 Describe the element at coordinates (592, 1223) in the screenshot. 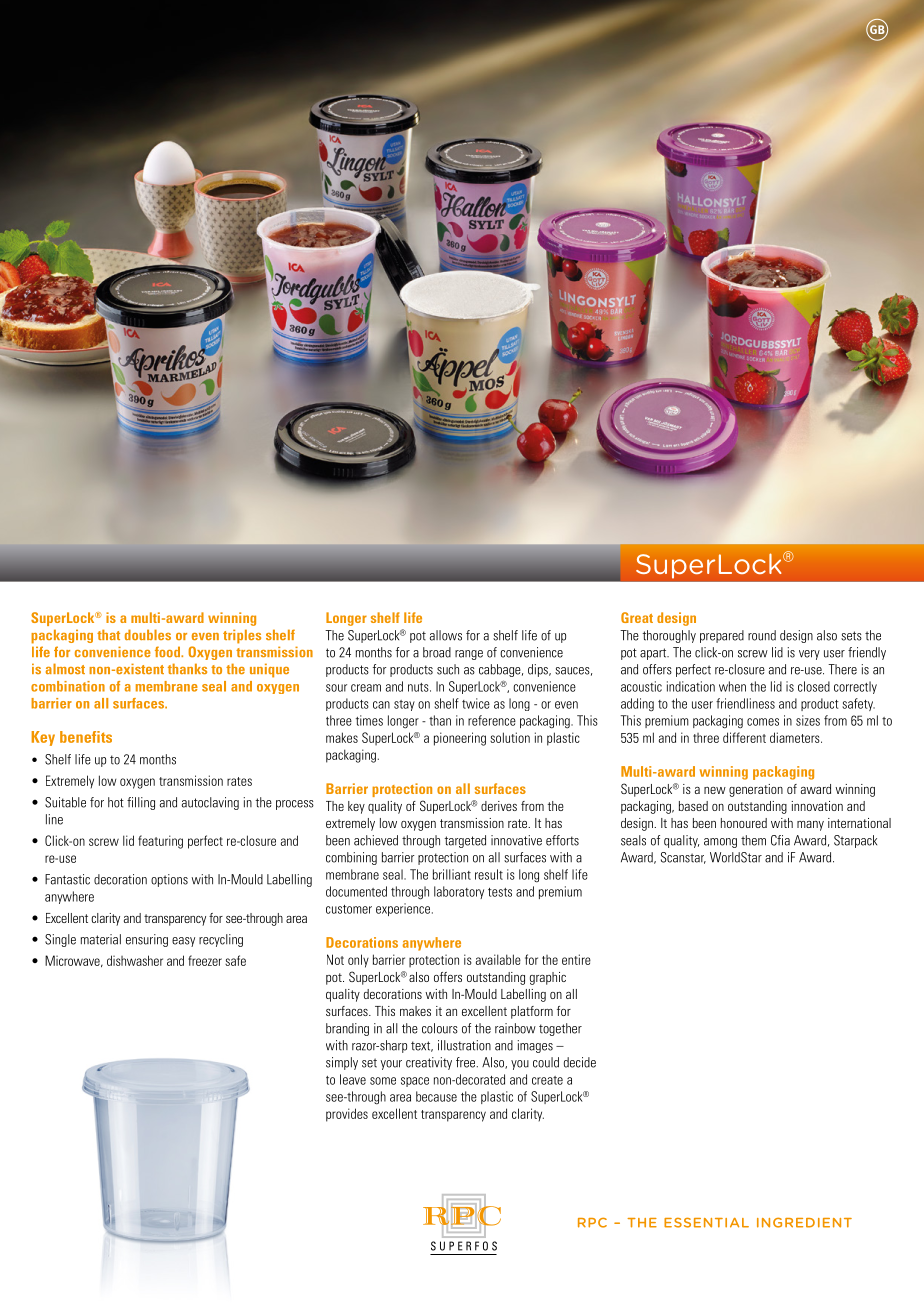

I see `RPC` at that location.
